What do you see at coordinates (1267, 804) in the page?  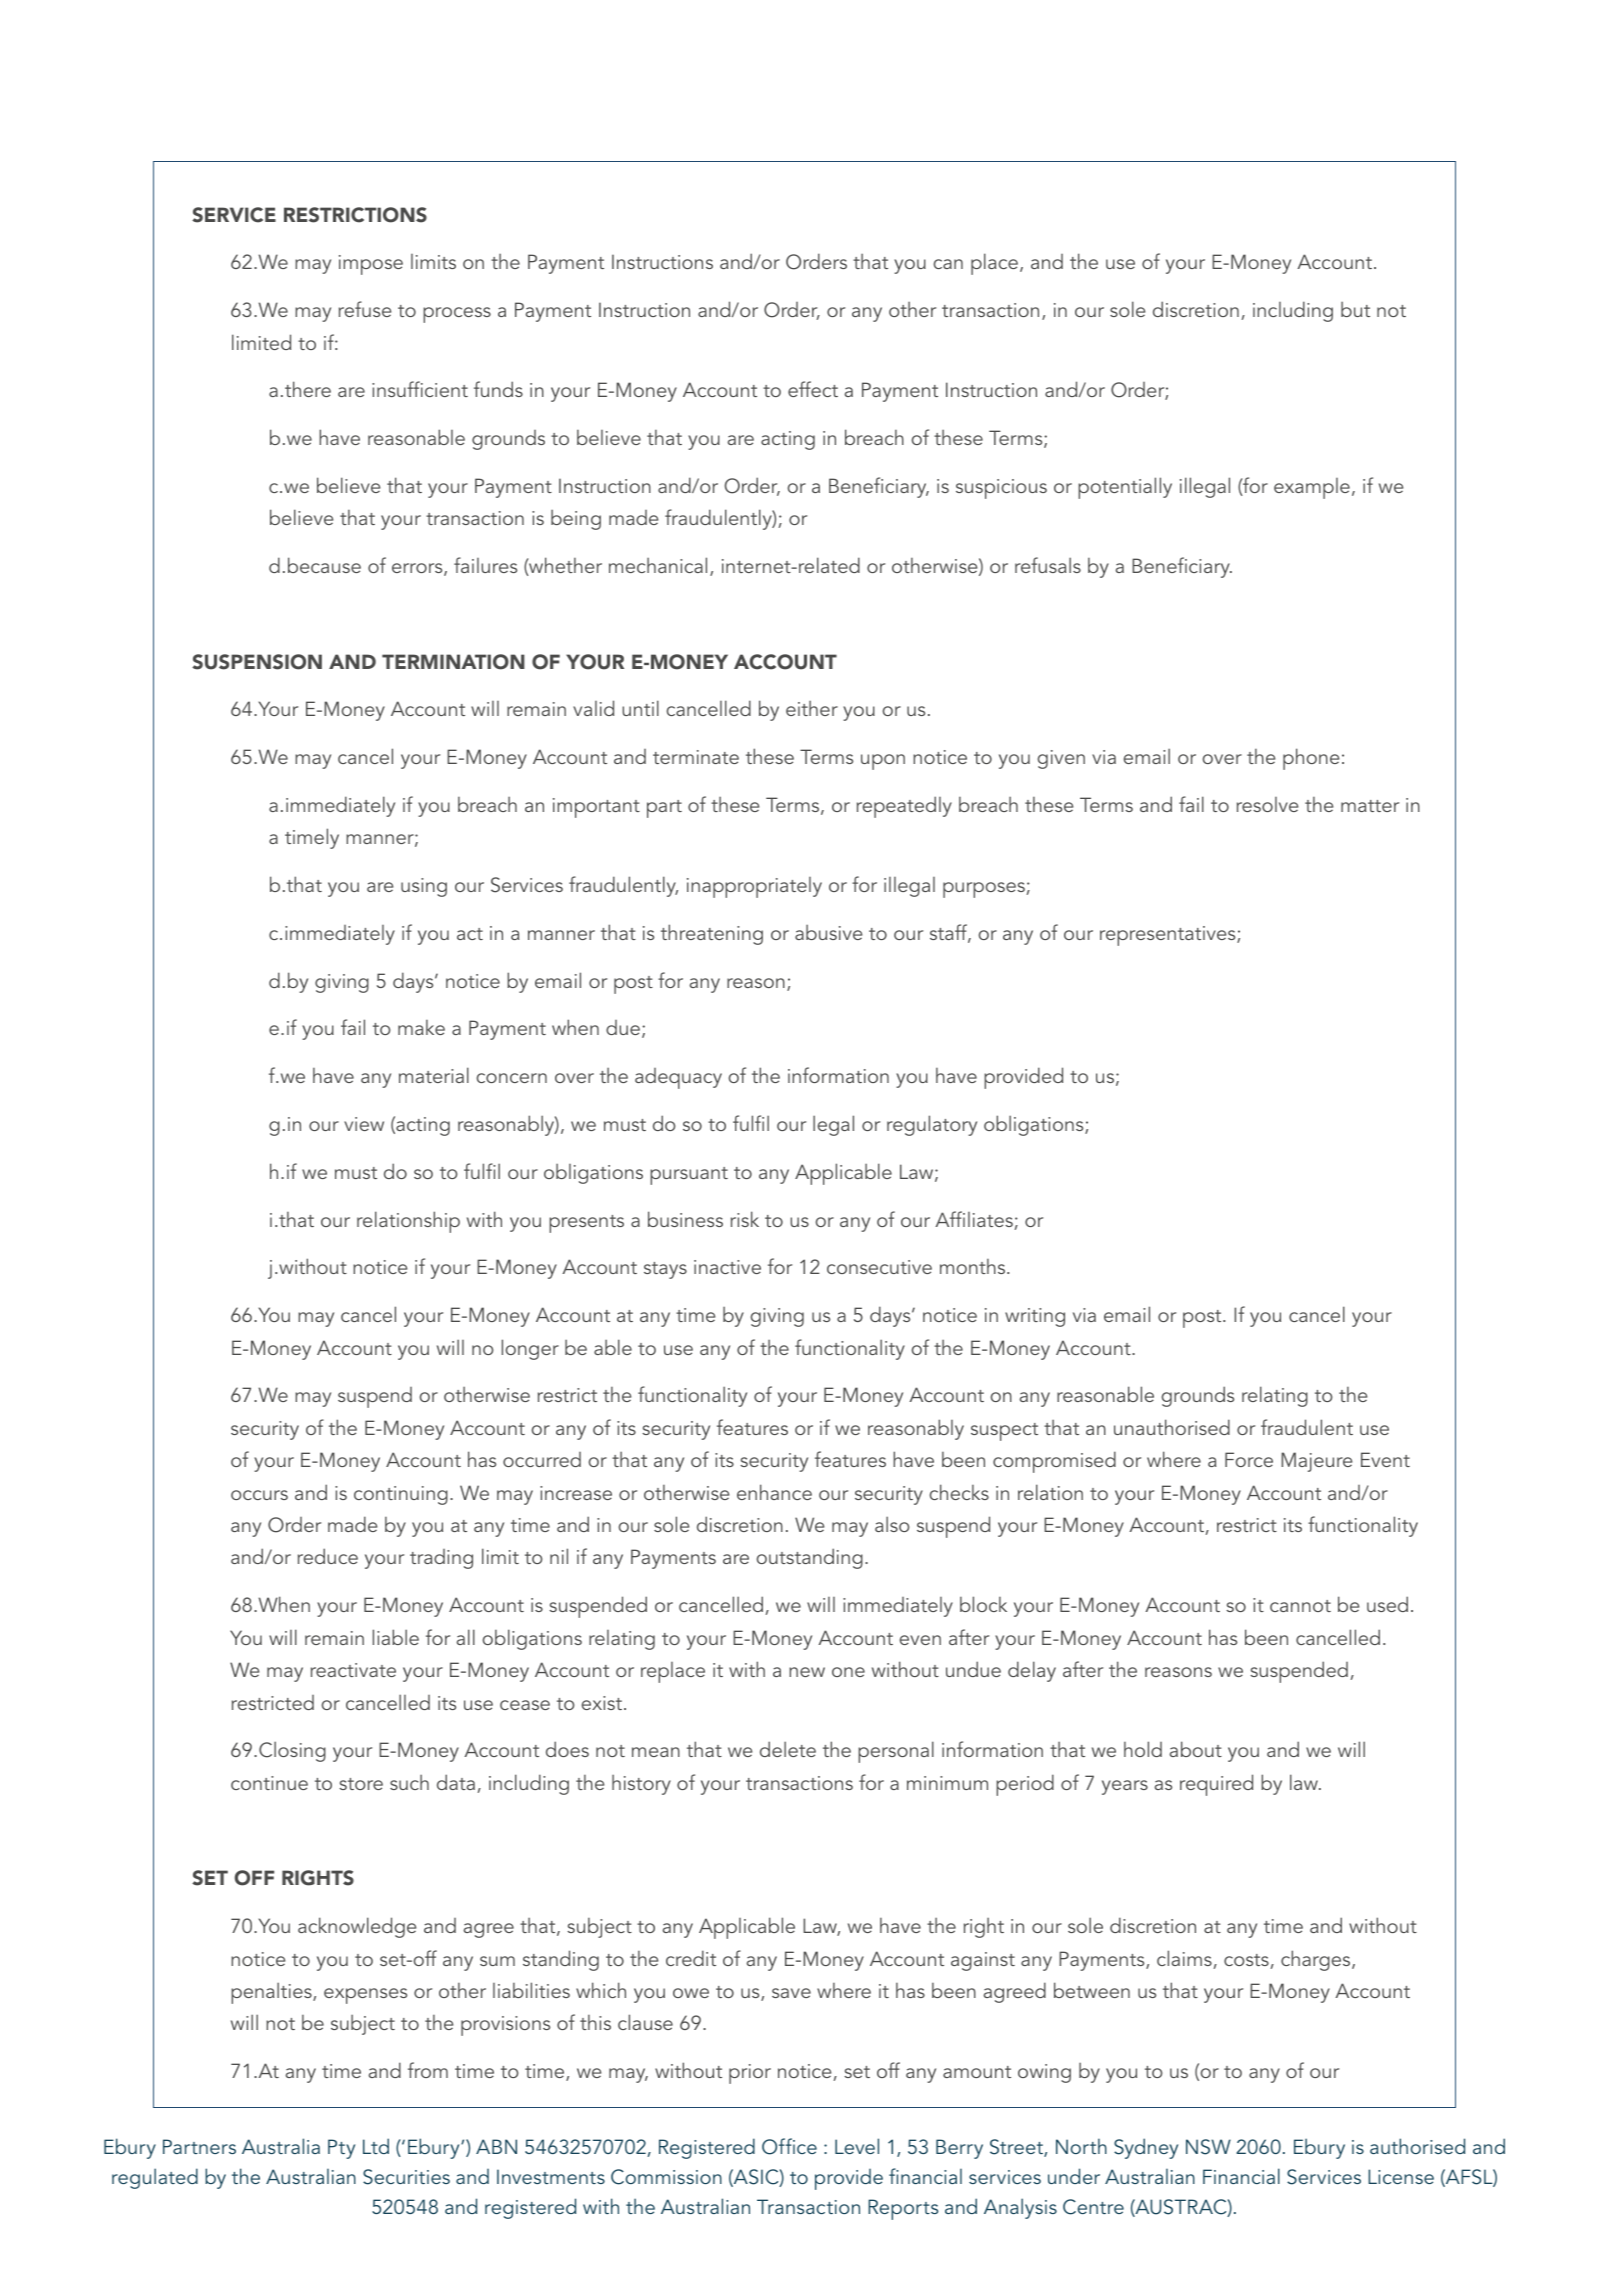 I see `resolve` at bounding box center [1267, 804].
